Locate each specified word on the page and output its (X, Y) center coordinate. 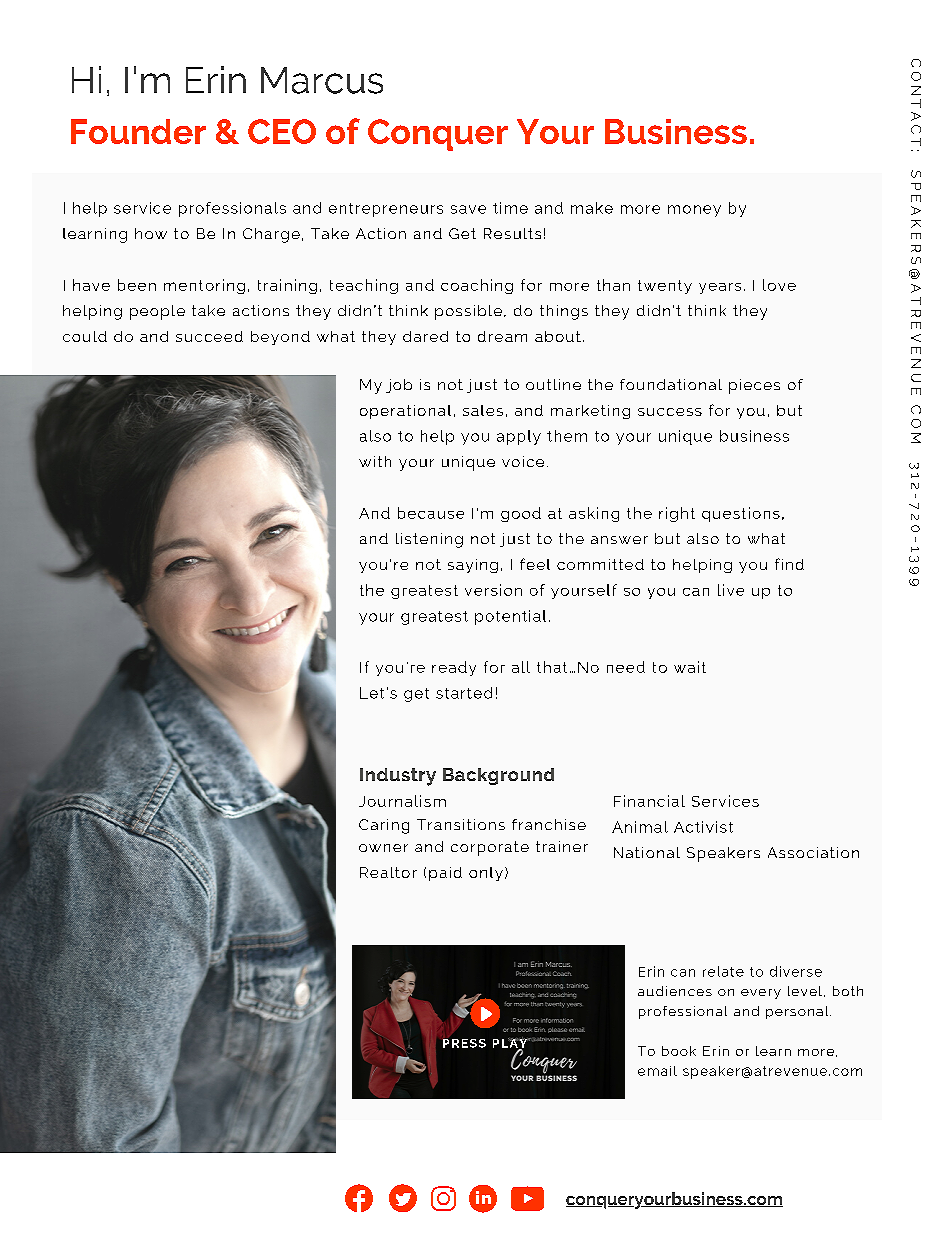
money (694, 211)
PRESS (464, 1042)
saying (473, 566)
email (657, 1071)
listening (429, 540)
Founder (138, 131)
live (731, 590)
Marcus (322, 80)
